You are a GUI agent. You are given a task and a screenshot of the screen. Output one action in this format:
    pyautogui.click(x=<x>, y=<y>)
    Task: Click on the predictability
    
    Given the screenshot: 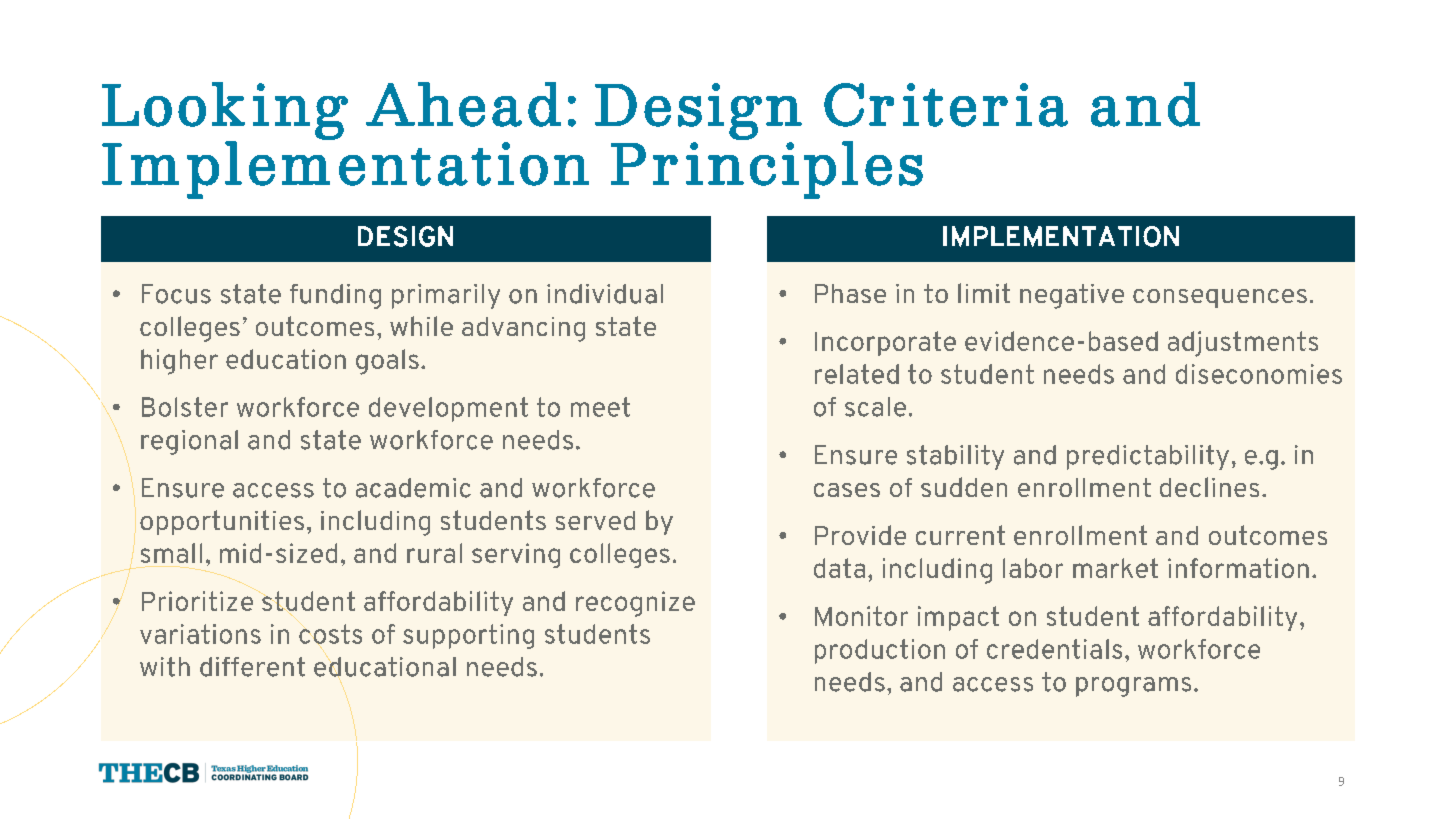 What is the action you would take?
    pyautogui.click(x=1148, y=457)
